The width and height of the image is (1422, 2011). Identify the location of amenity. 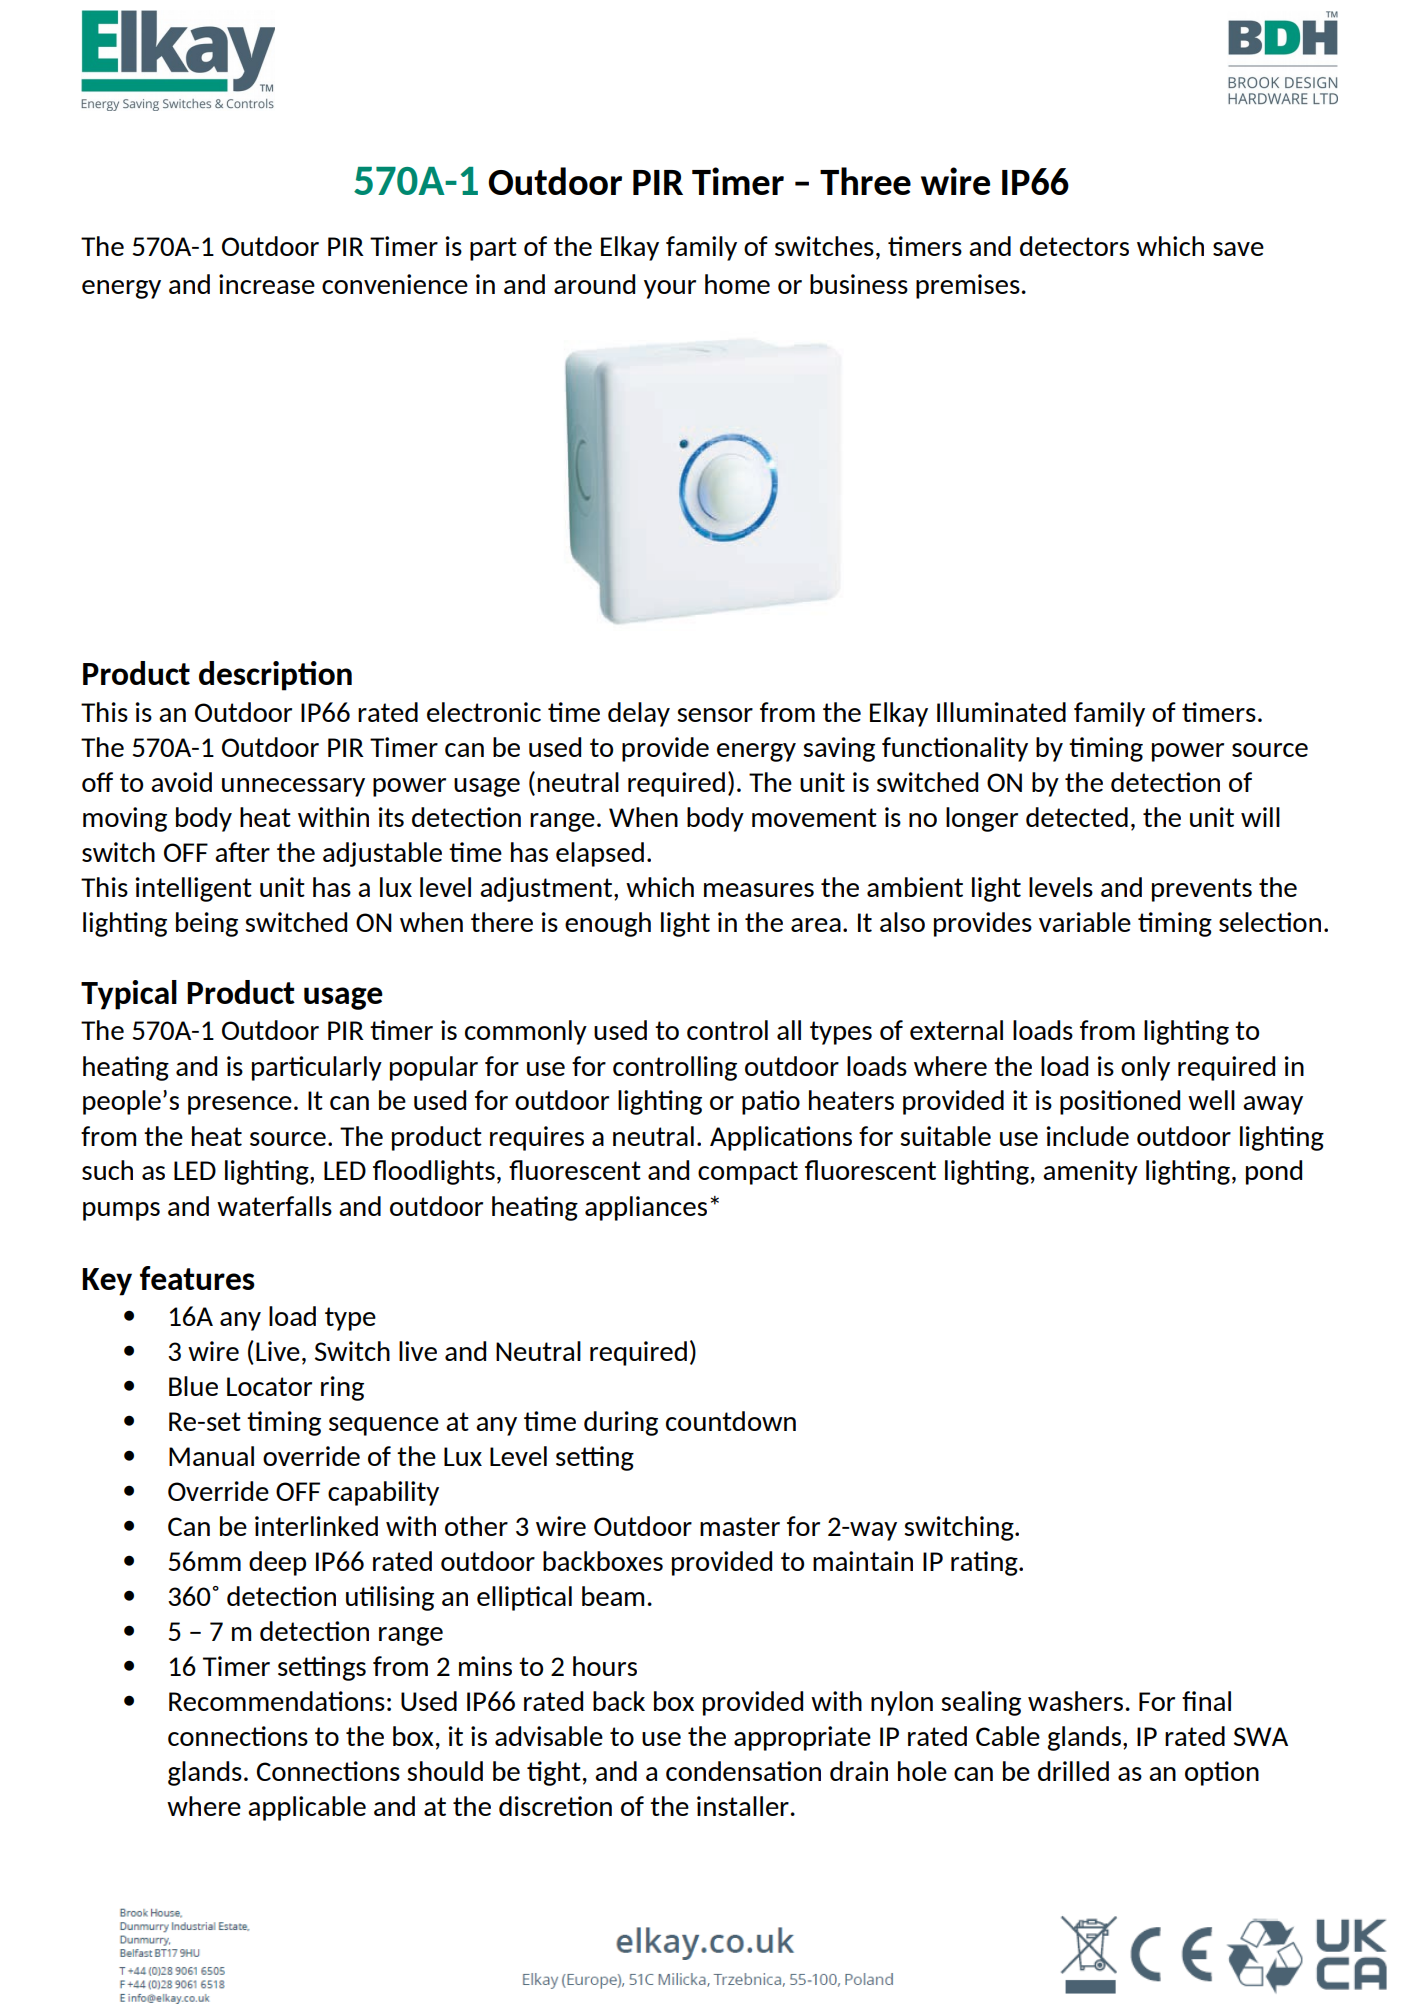
(1090, 1172).
